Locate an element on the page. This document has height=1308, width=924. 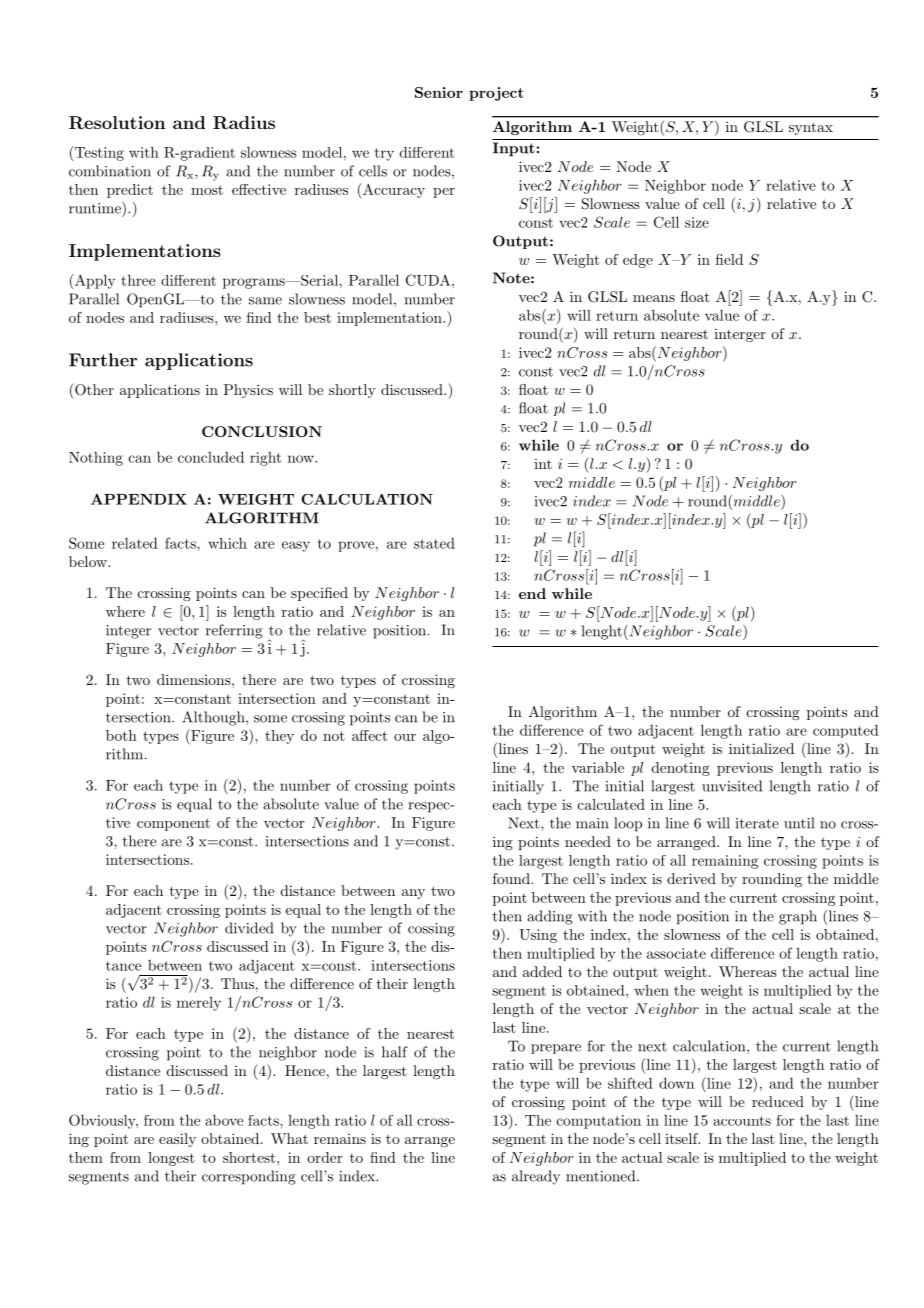
stated is located at coordinates (434, 543).
